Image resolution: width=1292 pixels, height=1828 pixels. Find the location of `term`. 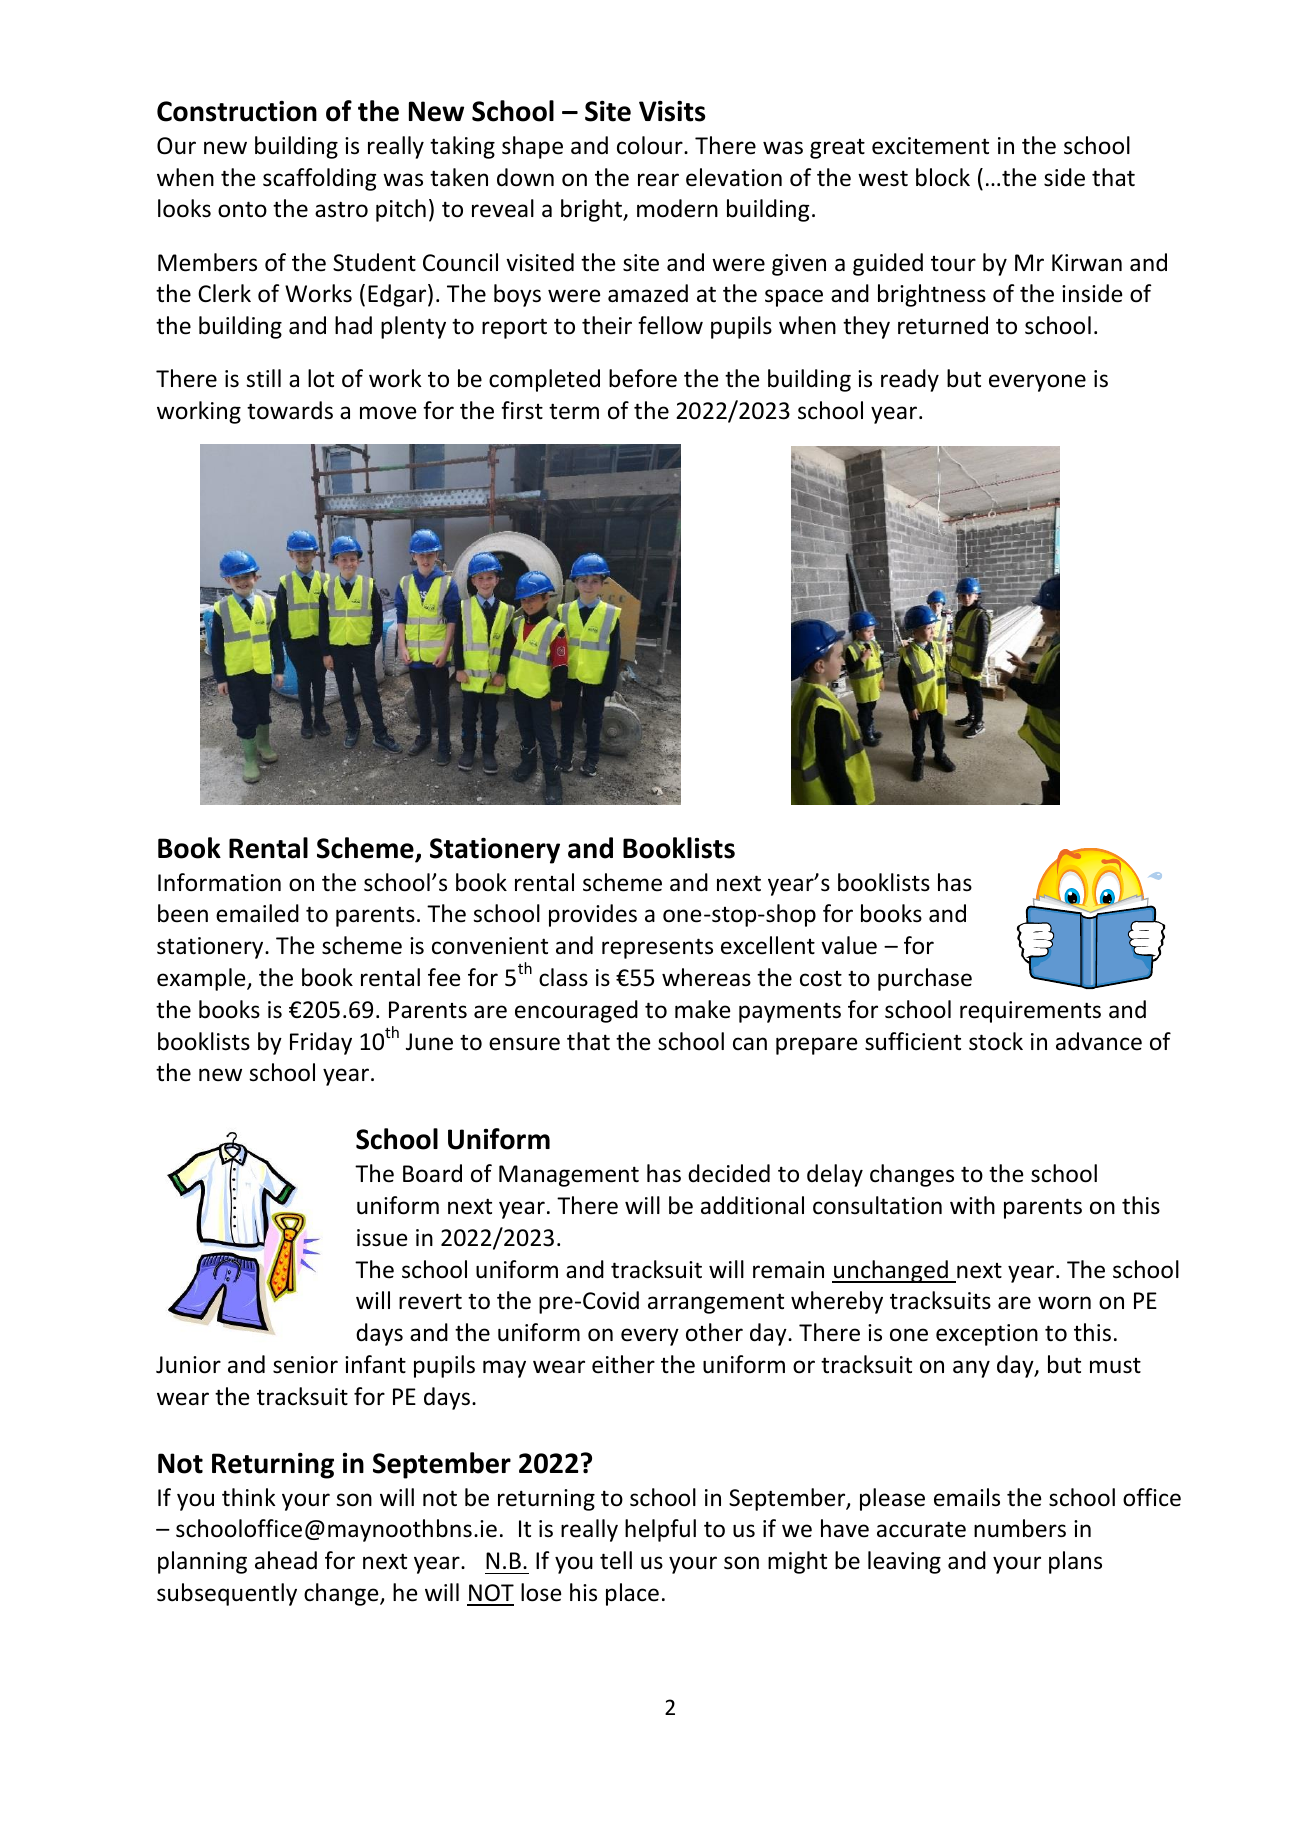

term is located at coordinates (574, 411).
